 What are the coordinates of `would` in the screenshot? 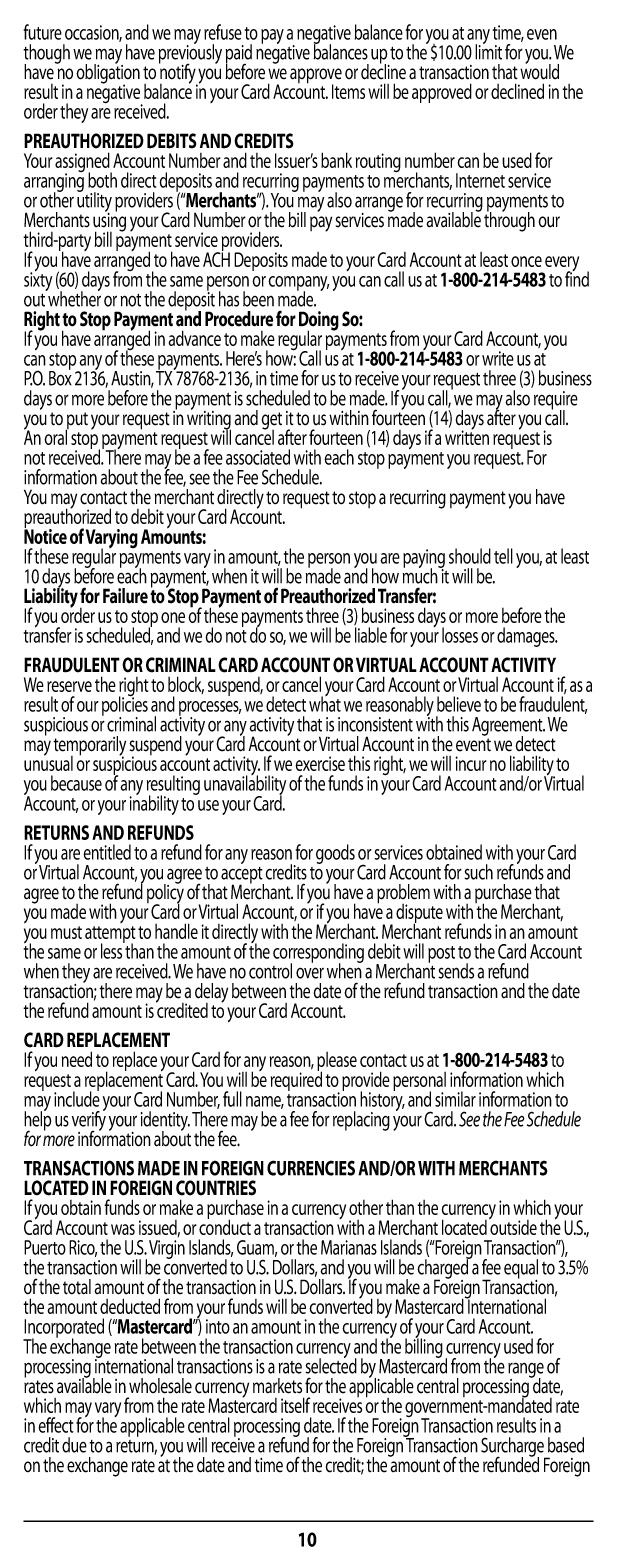 It's located at (539, 71).
